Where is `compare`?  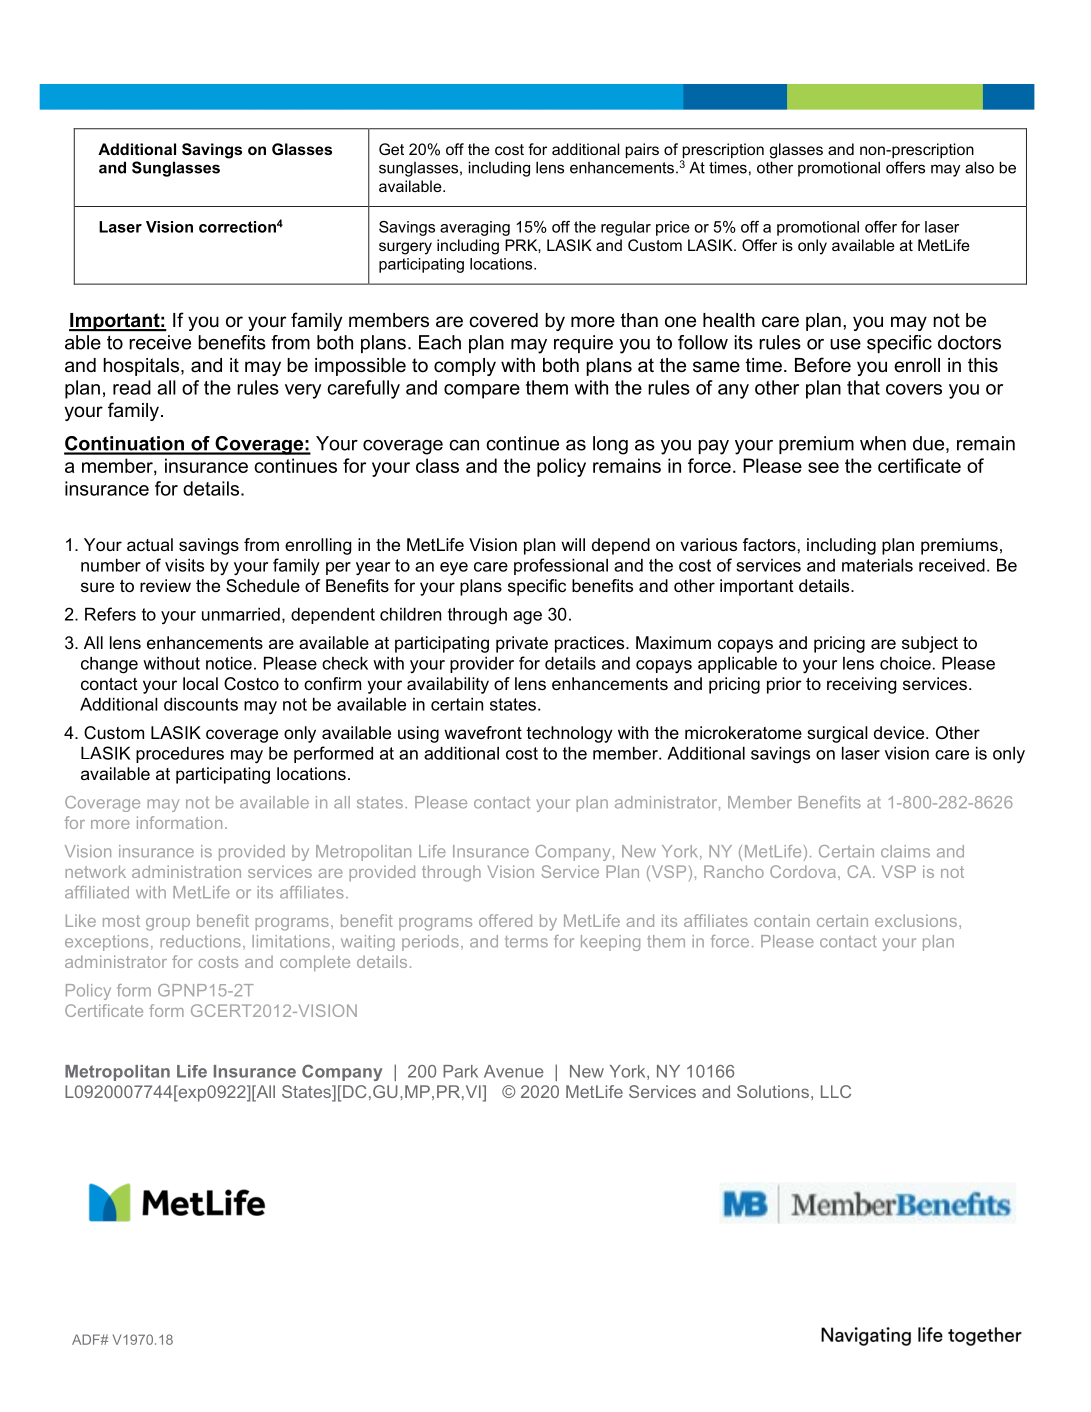 compare is located at coordinates (482, 391).
